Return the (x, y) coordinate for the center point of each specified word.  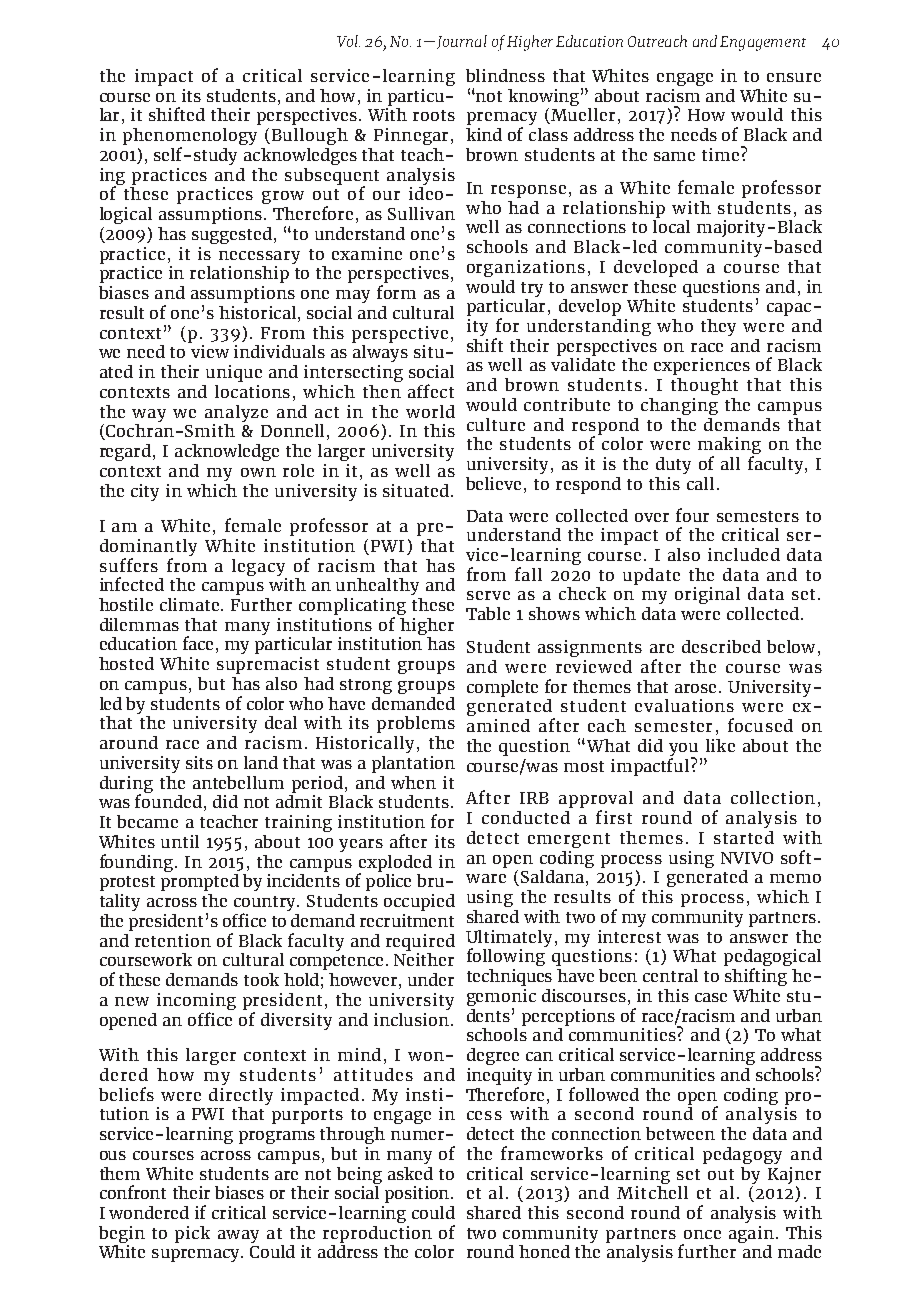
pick (192, 1234)
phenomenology (190, 138)
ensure (794, 77)
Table (488, 613)
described (721, 646)
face (198, 643)
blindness (505, 75)
